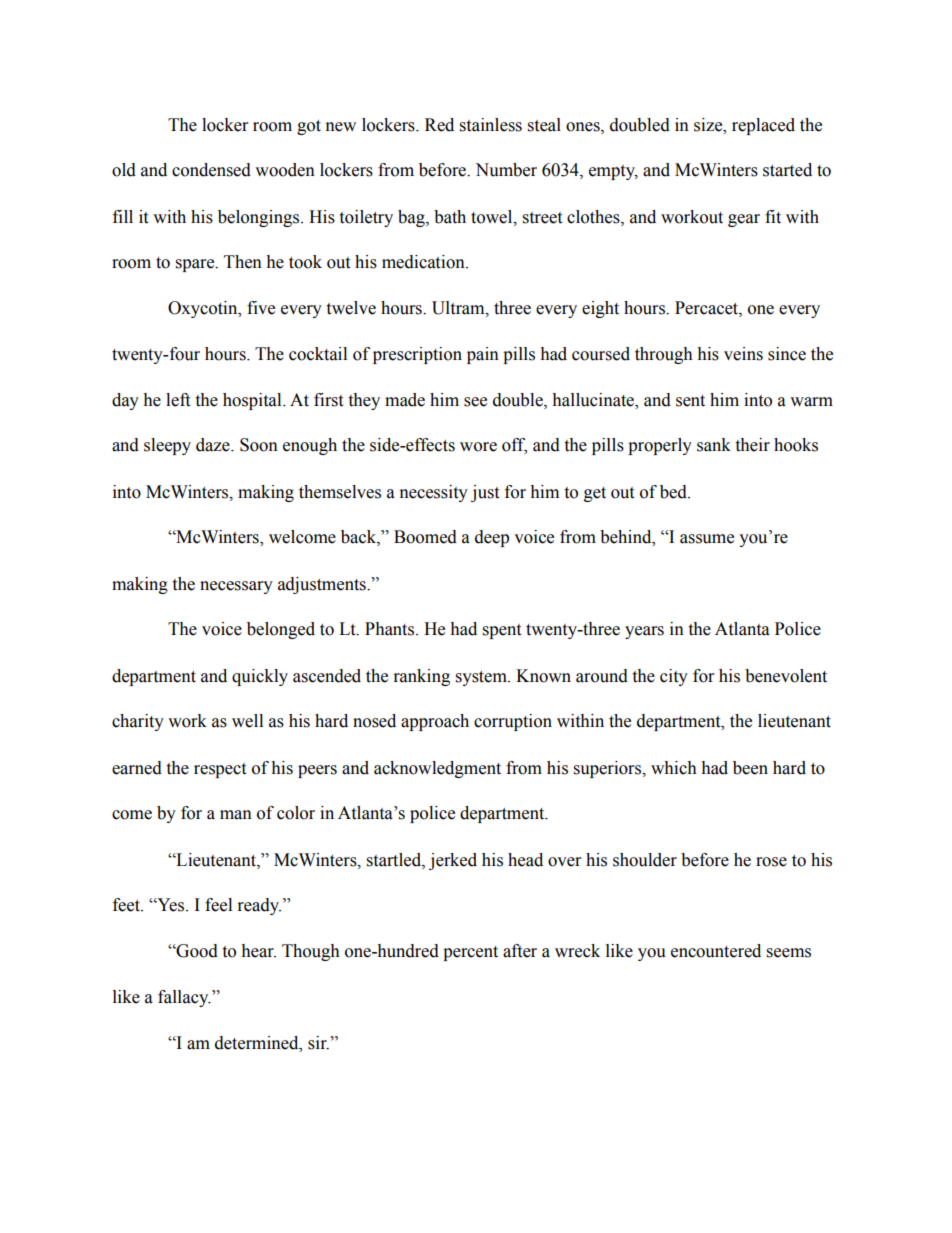 The image size is (952, 1233). Describe the element at coordinates (716, 951) in the document. I see `encountered` at that location.
